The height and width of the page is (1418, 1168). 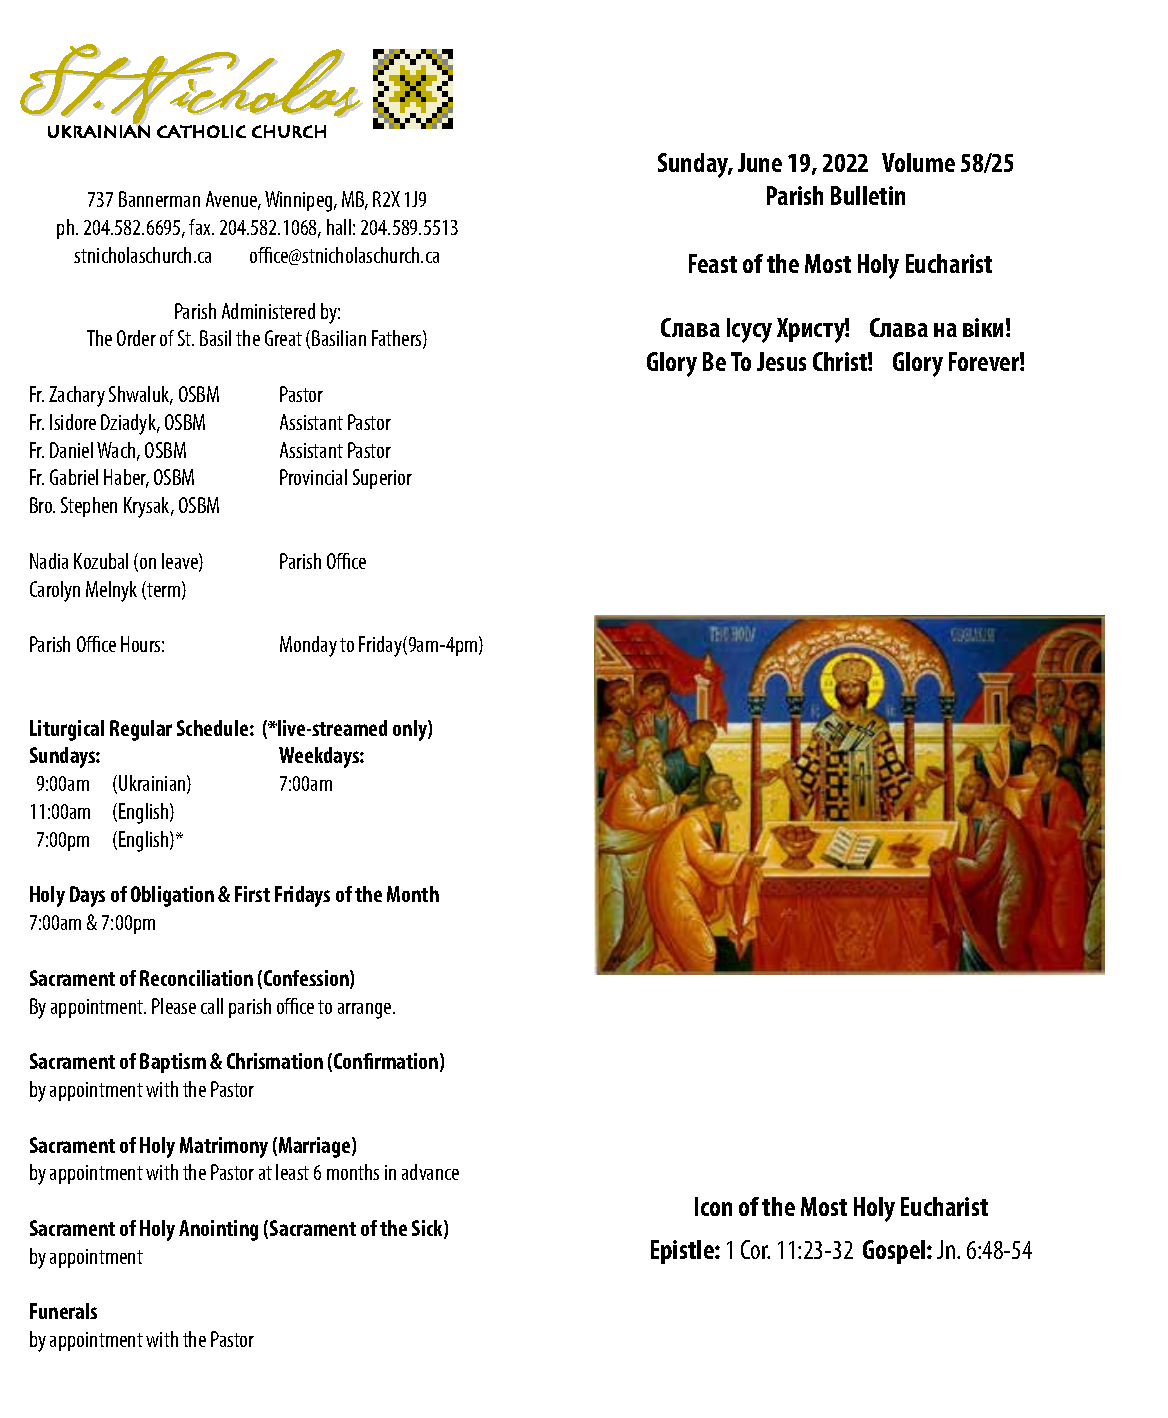 I want to click on Cor, so click(x=755, y=1249).
